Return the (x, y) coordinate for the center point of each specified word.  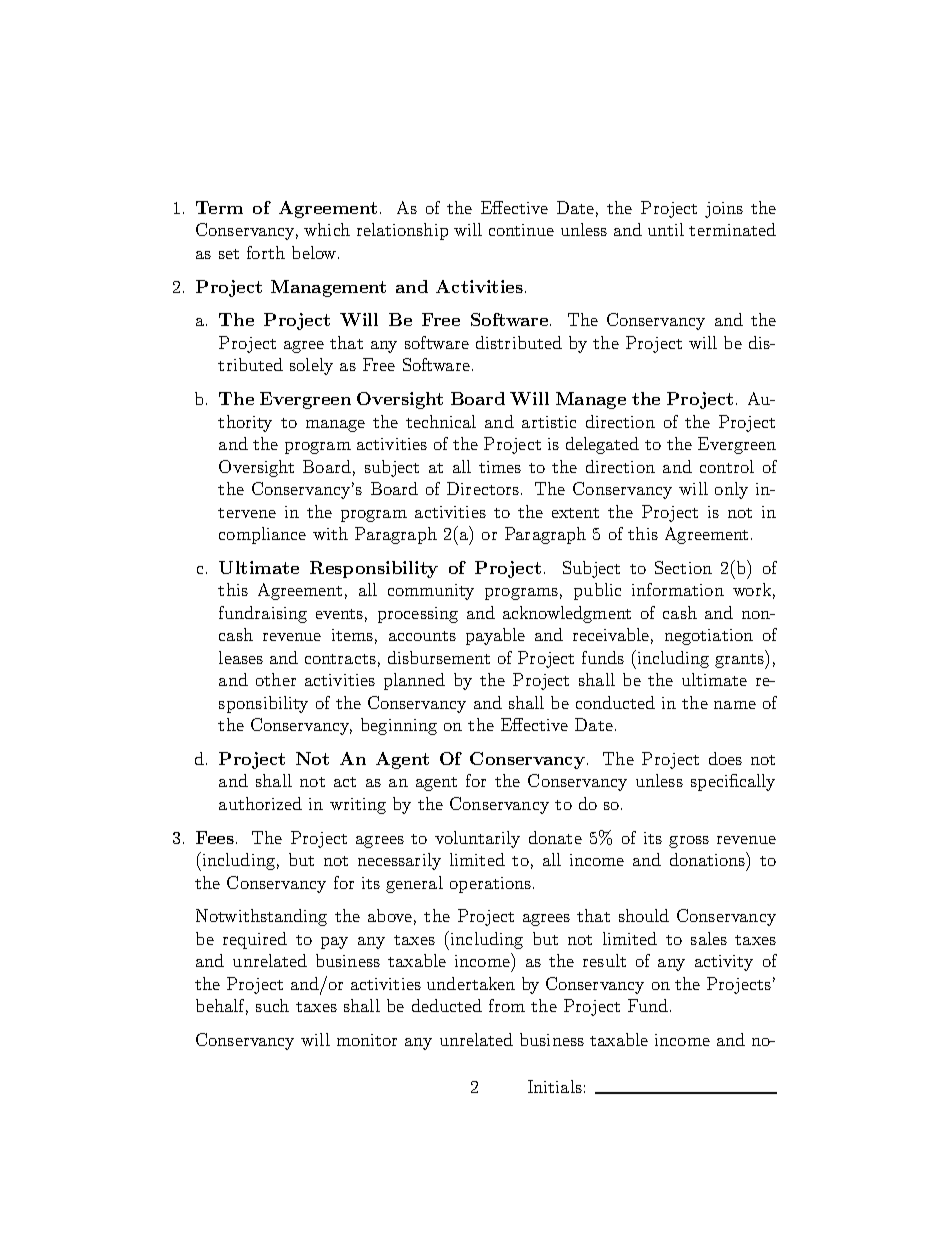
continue (521, 230)
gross (689, 842)
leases (241, 657)
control (727, 466)
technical (441, 421)
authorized (260, 803)
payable (495, 636)
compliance (262, 535)
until (666, 229)
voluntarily (477, 839)
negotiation (709, 637)
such (272, 1005)
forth (266, 252)
